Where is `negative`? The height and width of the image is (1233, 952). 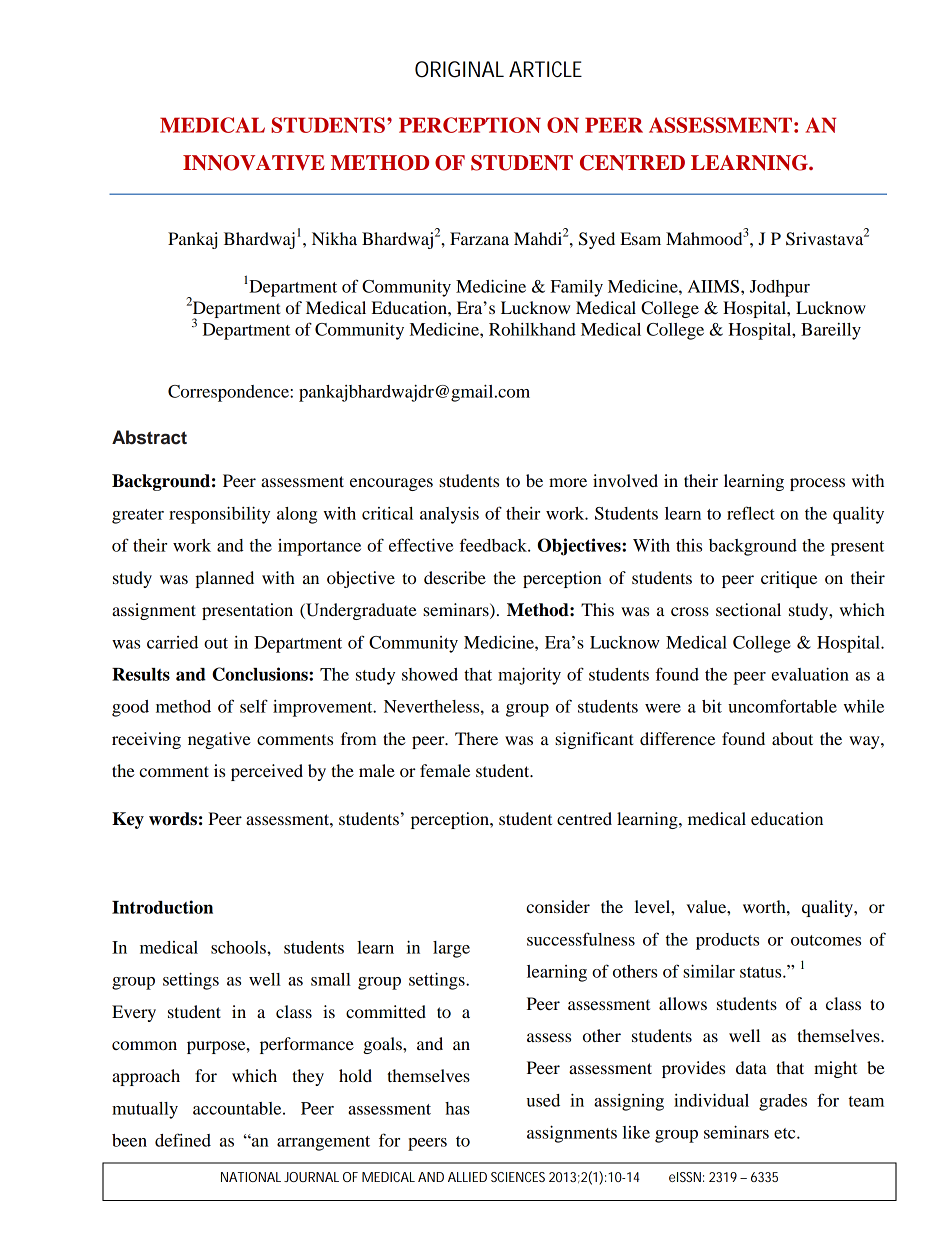 negative is located at coordinates (219, 740).
